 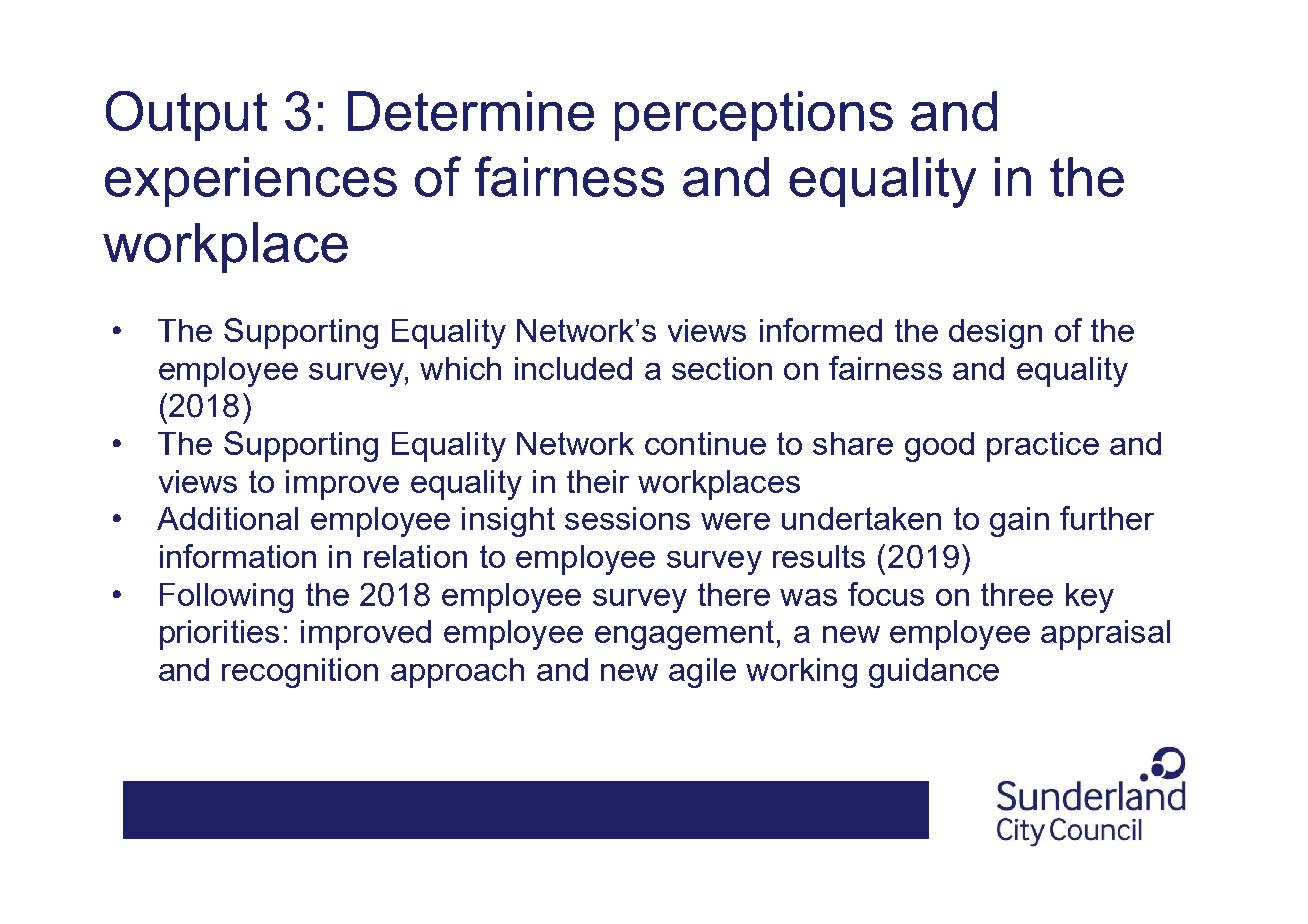 I want to click on included, so click(x=573, y=368).
